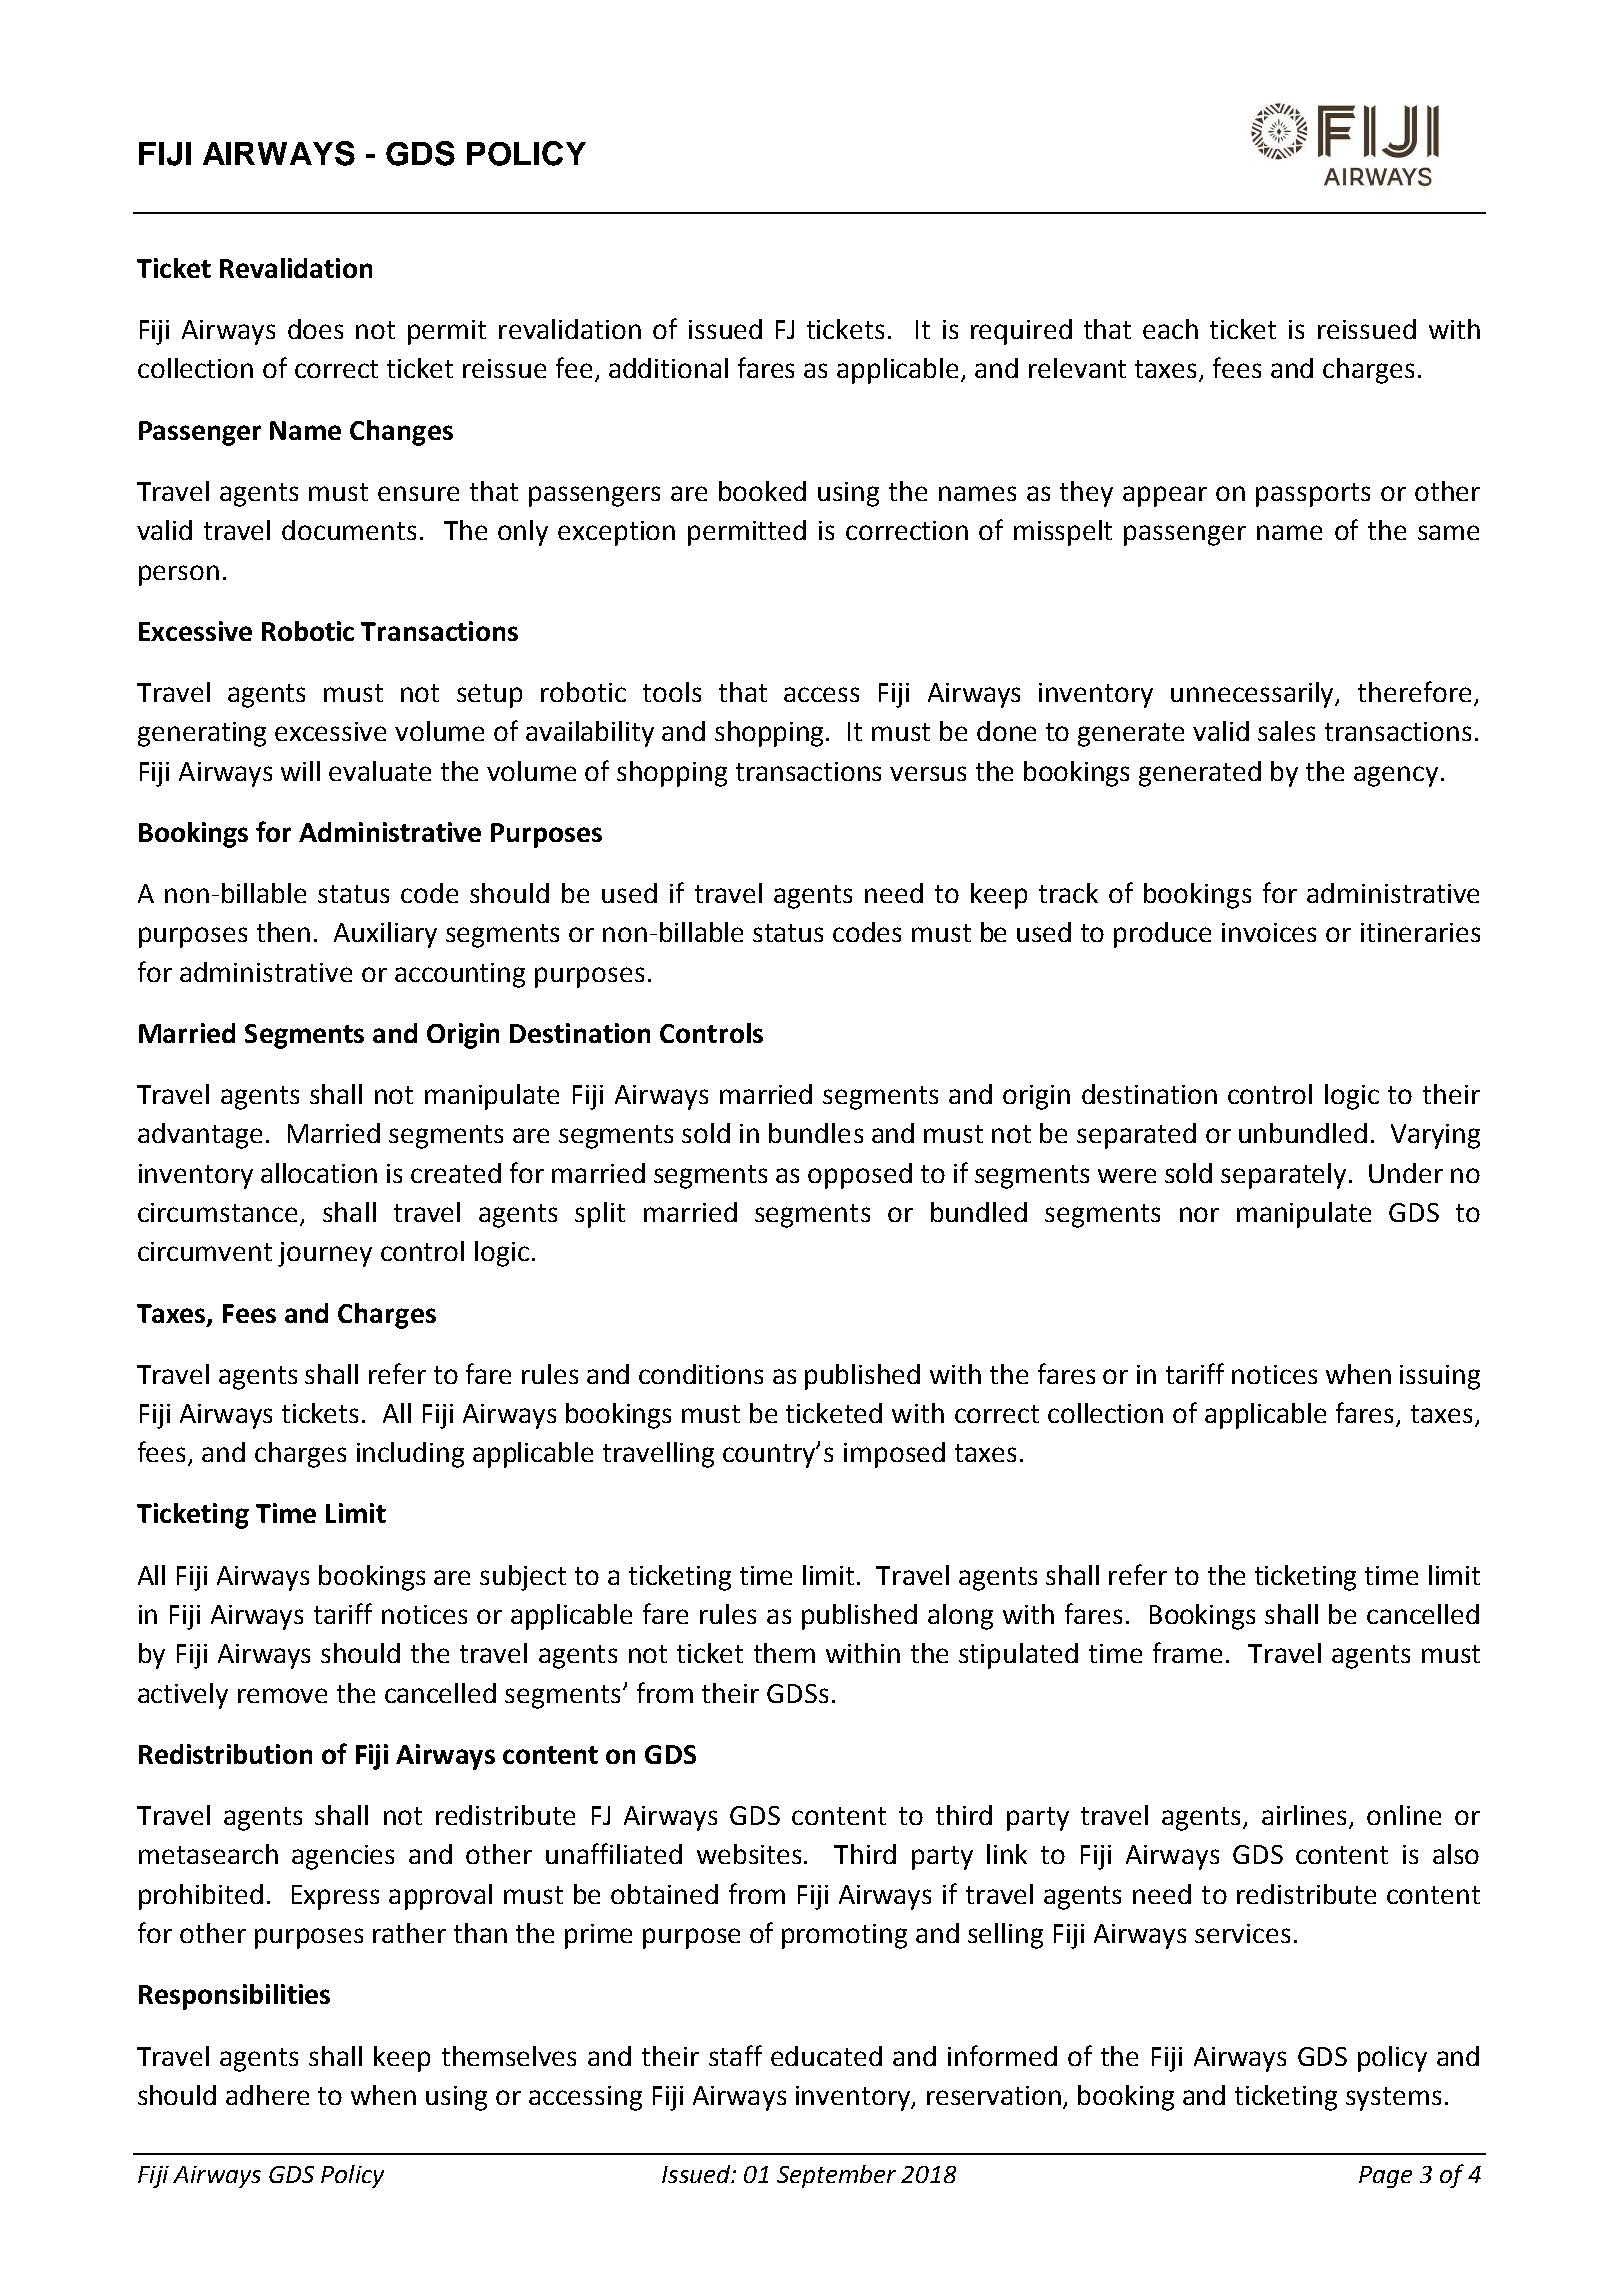 The height and width of the screenshot is (2288, 1618). What do you see at coordinates (300, 771) in the screenshot?
I see `will` at bounding box center [300, 771].
